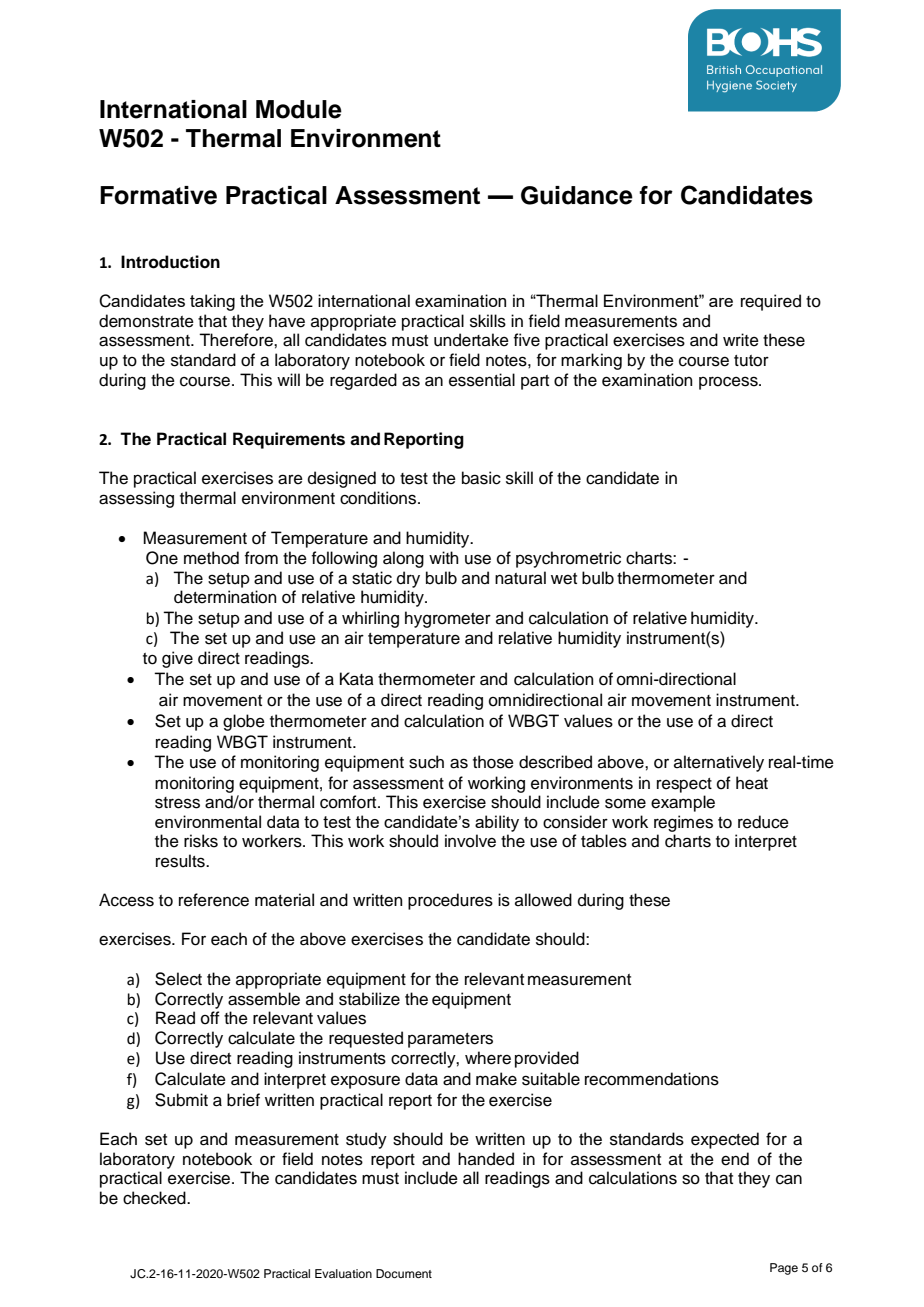 The width and height of the page is (924, 1307). What do you see at coordinates (404, 1273) in the page?
I see `Document` at bounding box center [404, 1273].
